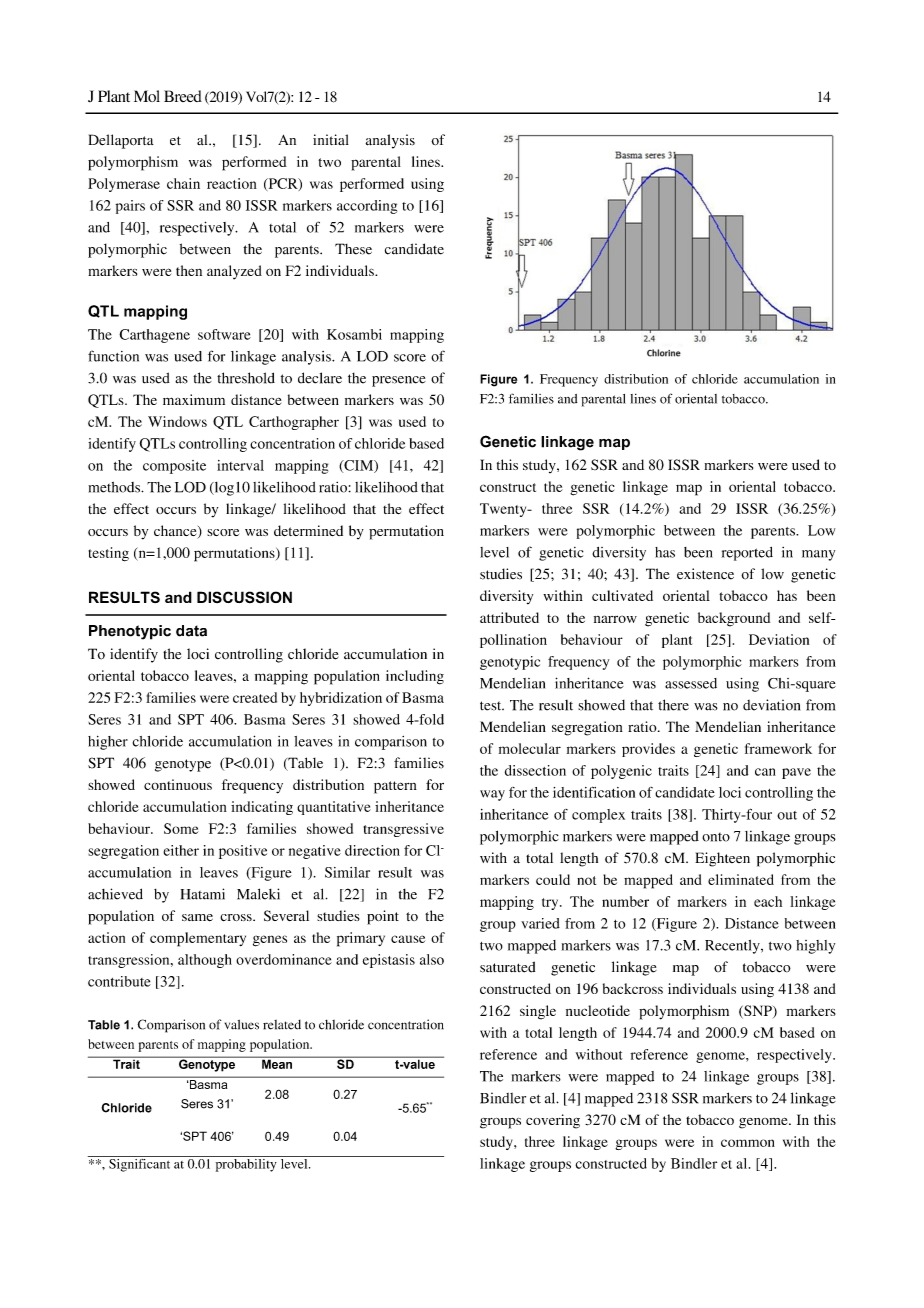 The width and height of the image is (924, 1308). What do you see at coordinates (509, 617) in the image?
I see `attributed` at bounding box center [509, 617].
